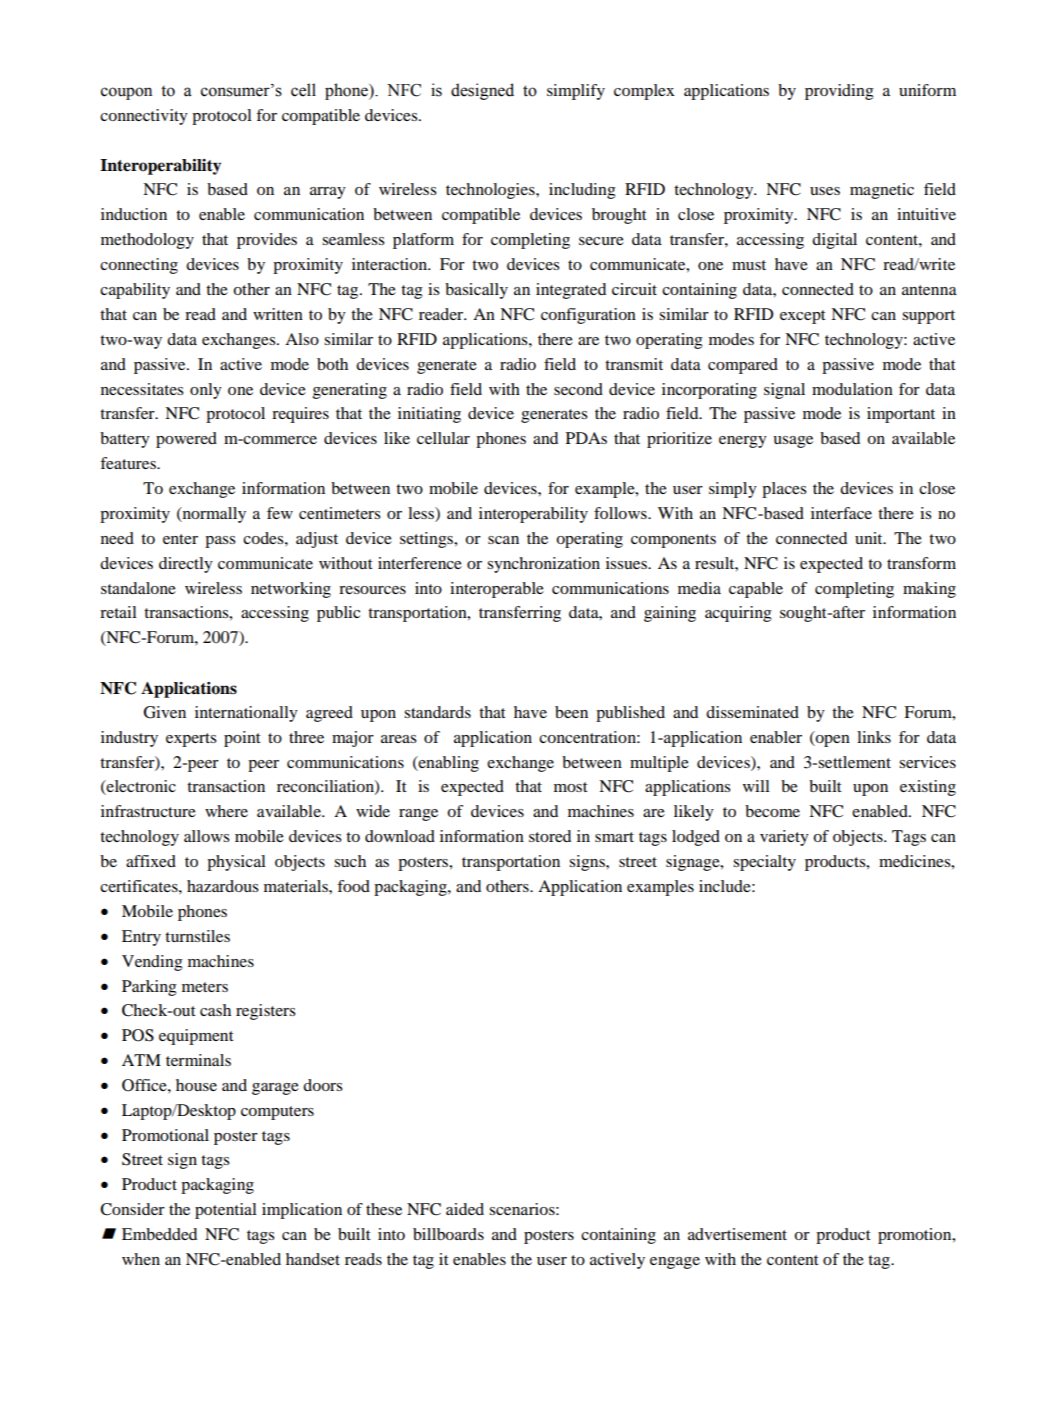  I want to click on connectivity, so click(144, 117).
